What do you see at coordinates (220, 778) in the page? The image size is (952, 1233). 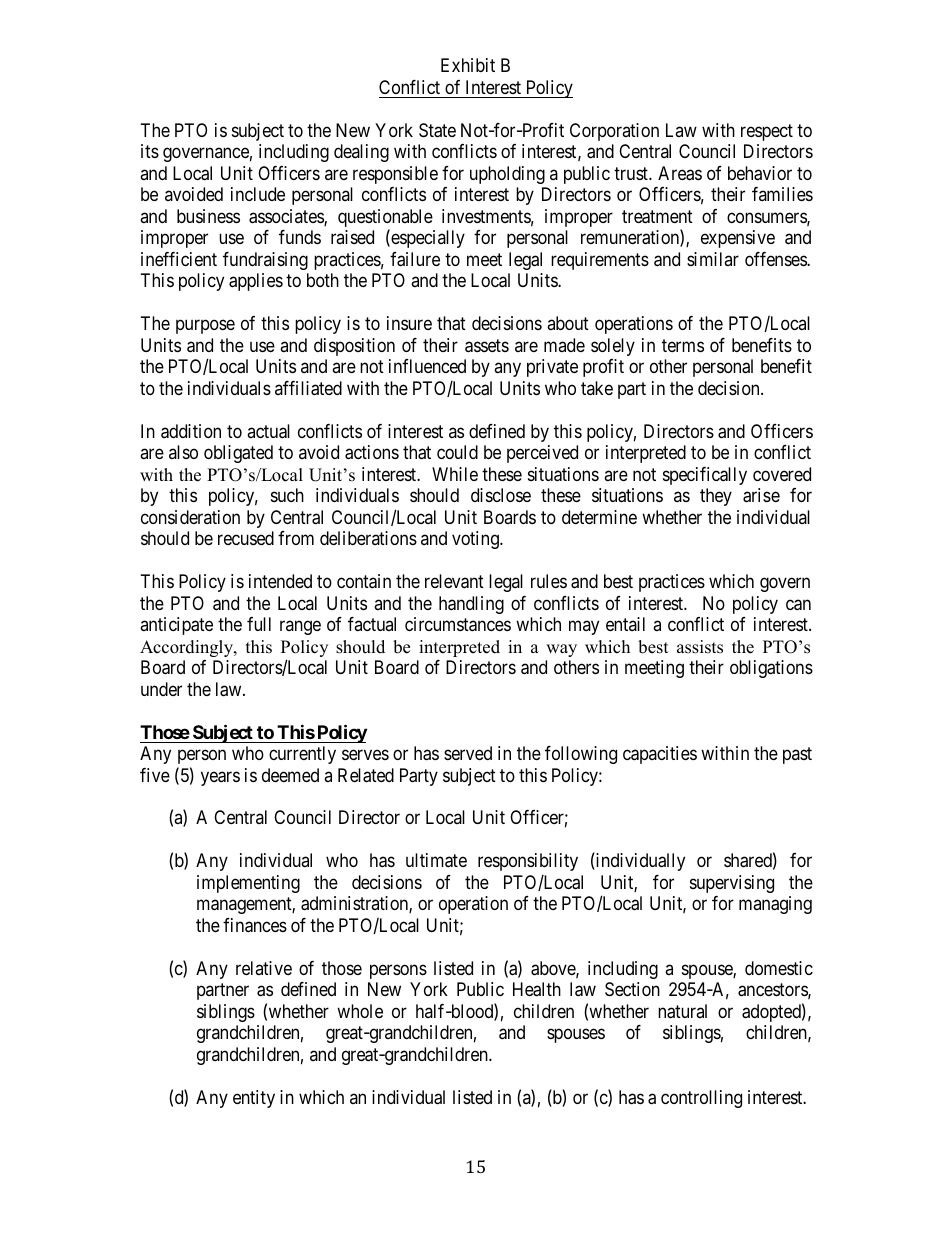 I see `years` at bounding box center [220, 778].
